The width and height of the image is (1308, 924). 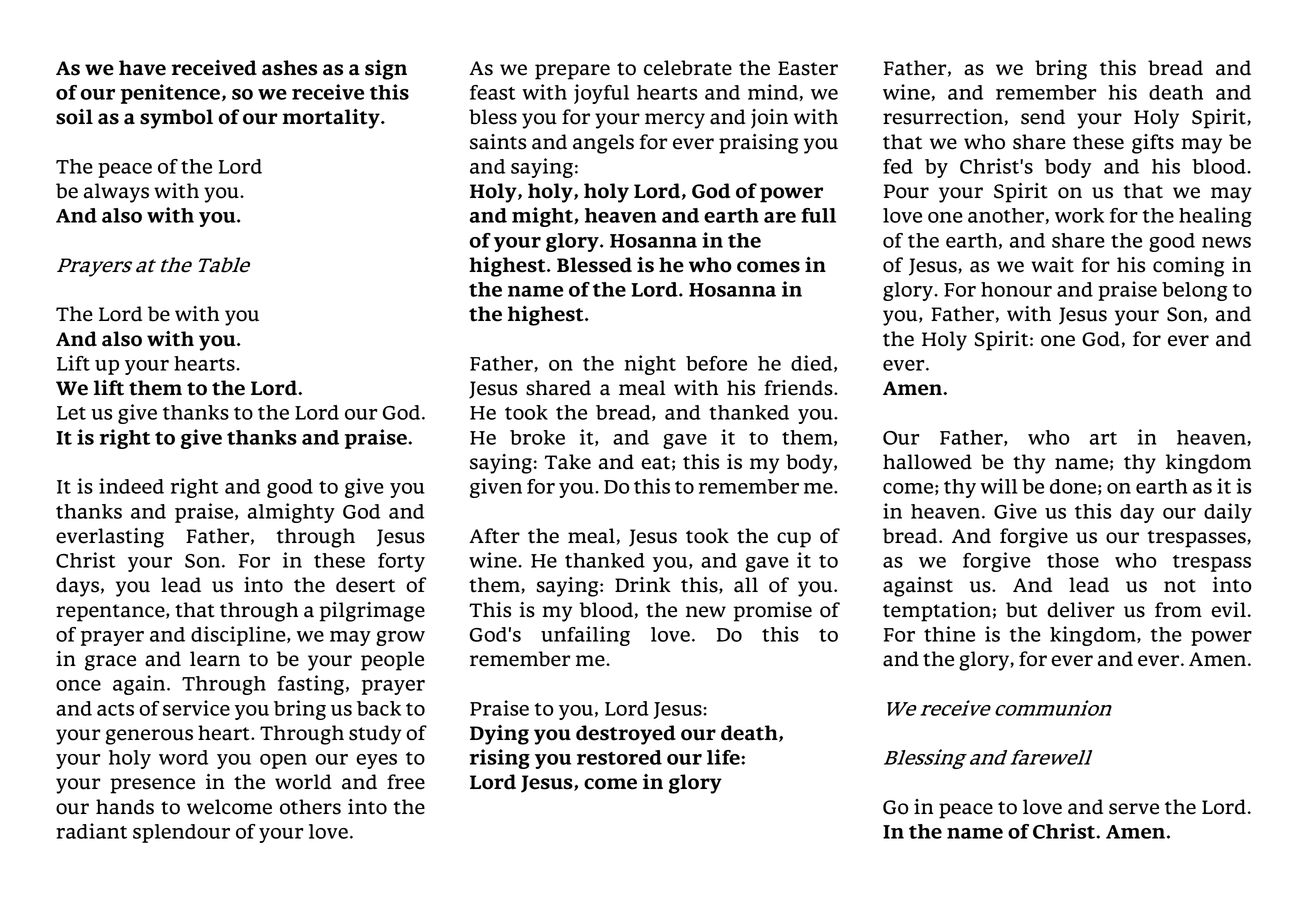 I want to click on honour, so click(x=1016, y=289).
